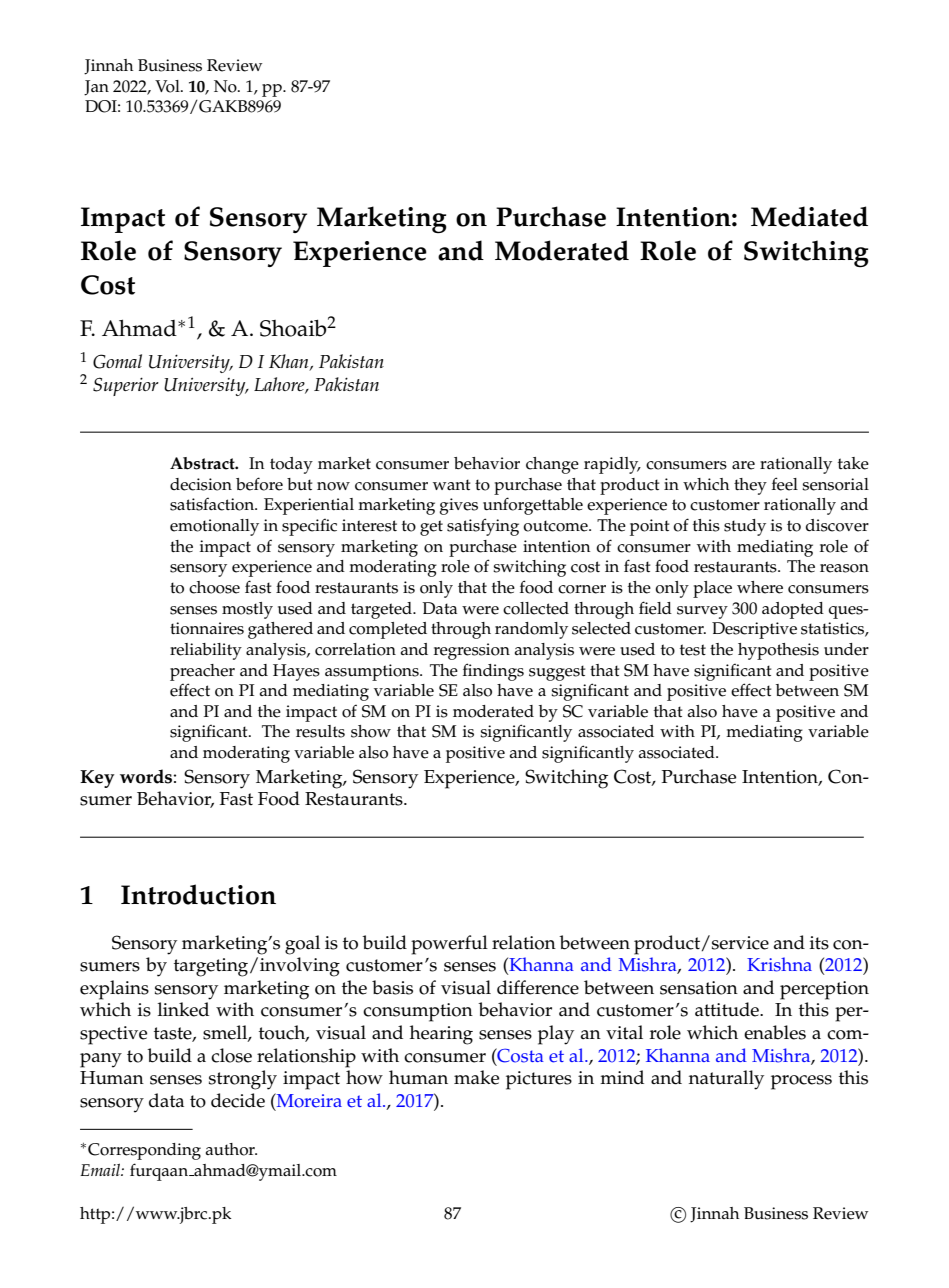  Describe the element at coordinates (819, 943) in the screenshot. I see `its` at that location.
